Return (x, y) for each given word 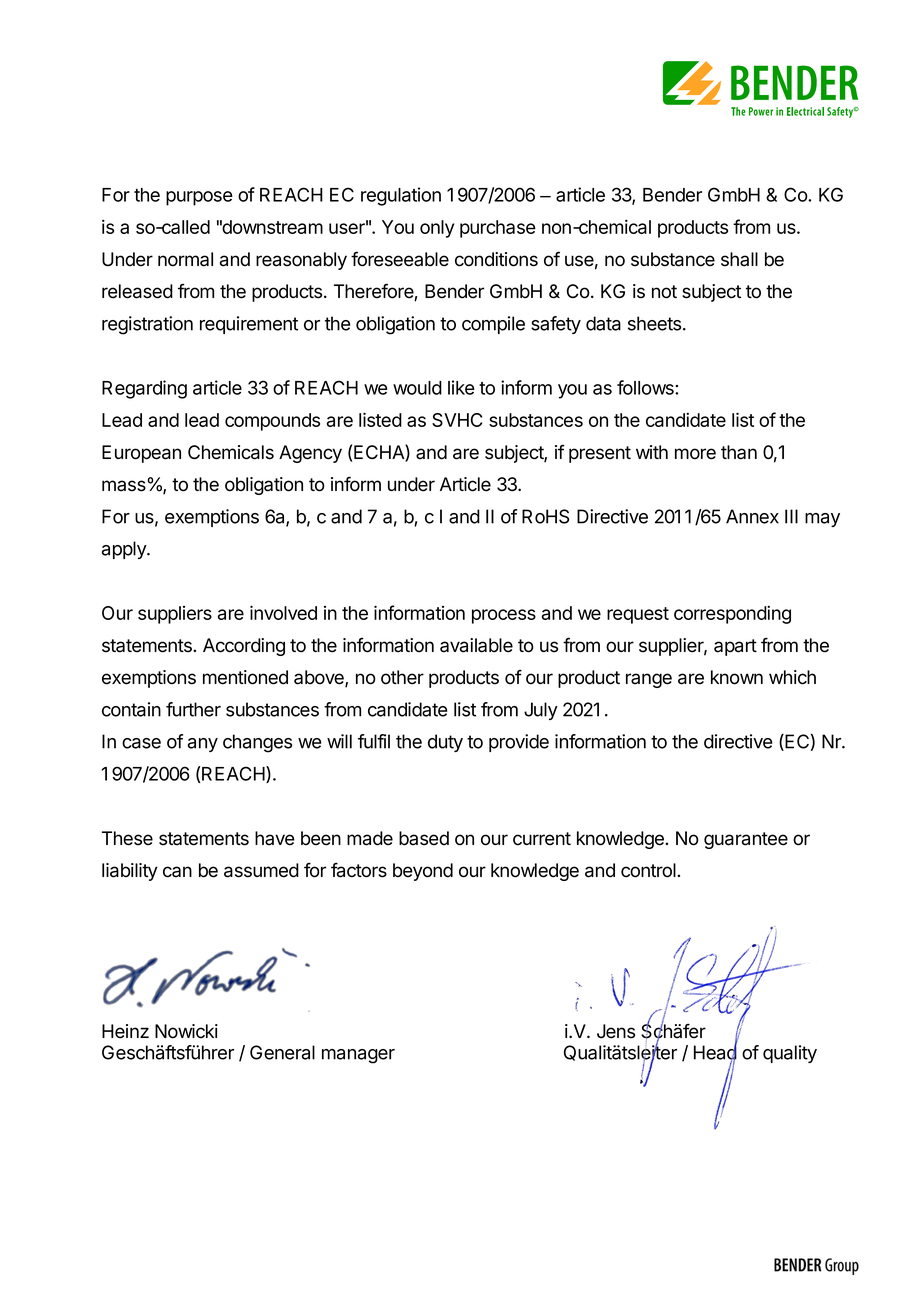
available (476, 645)
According (244, 647)
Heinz (125, 1031)
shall (739, 259)
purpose (199, 198)
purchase (498, 229)
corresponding (732, 614)
